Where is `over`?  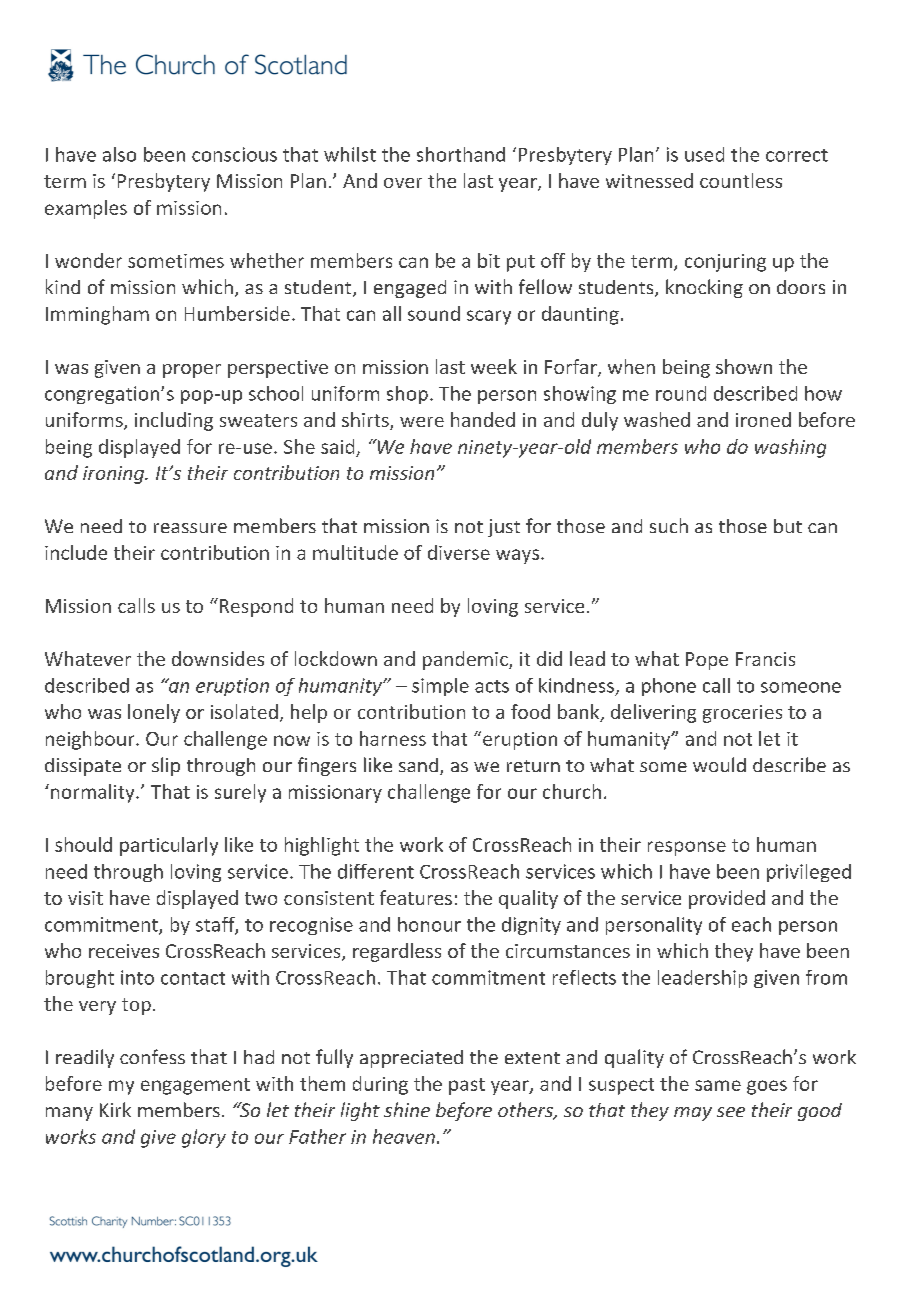 over is located at coordinates (403, 183).
